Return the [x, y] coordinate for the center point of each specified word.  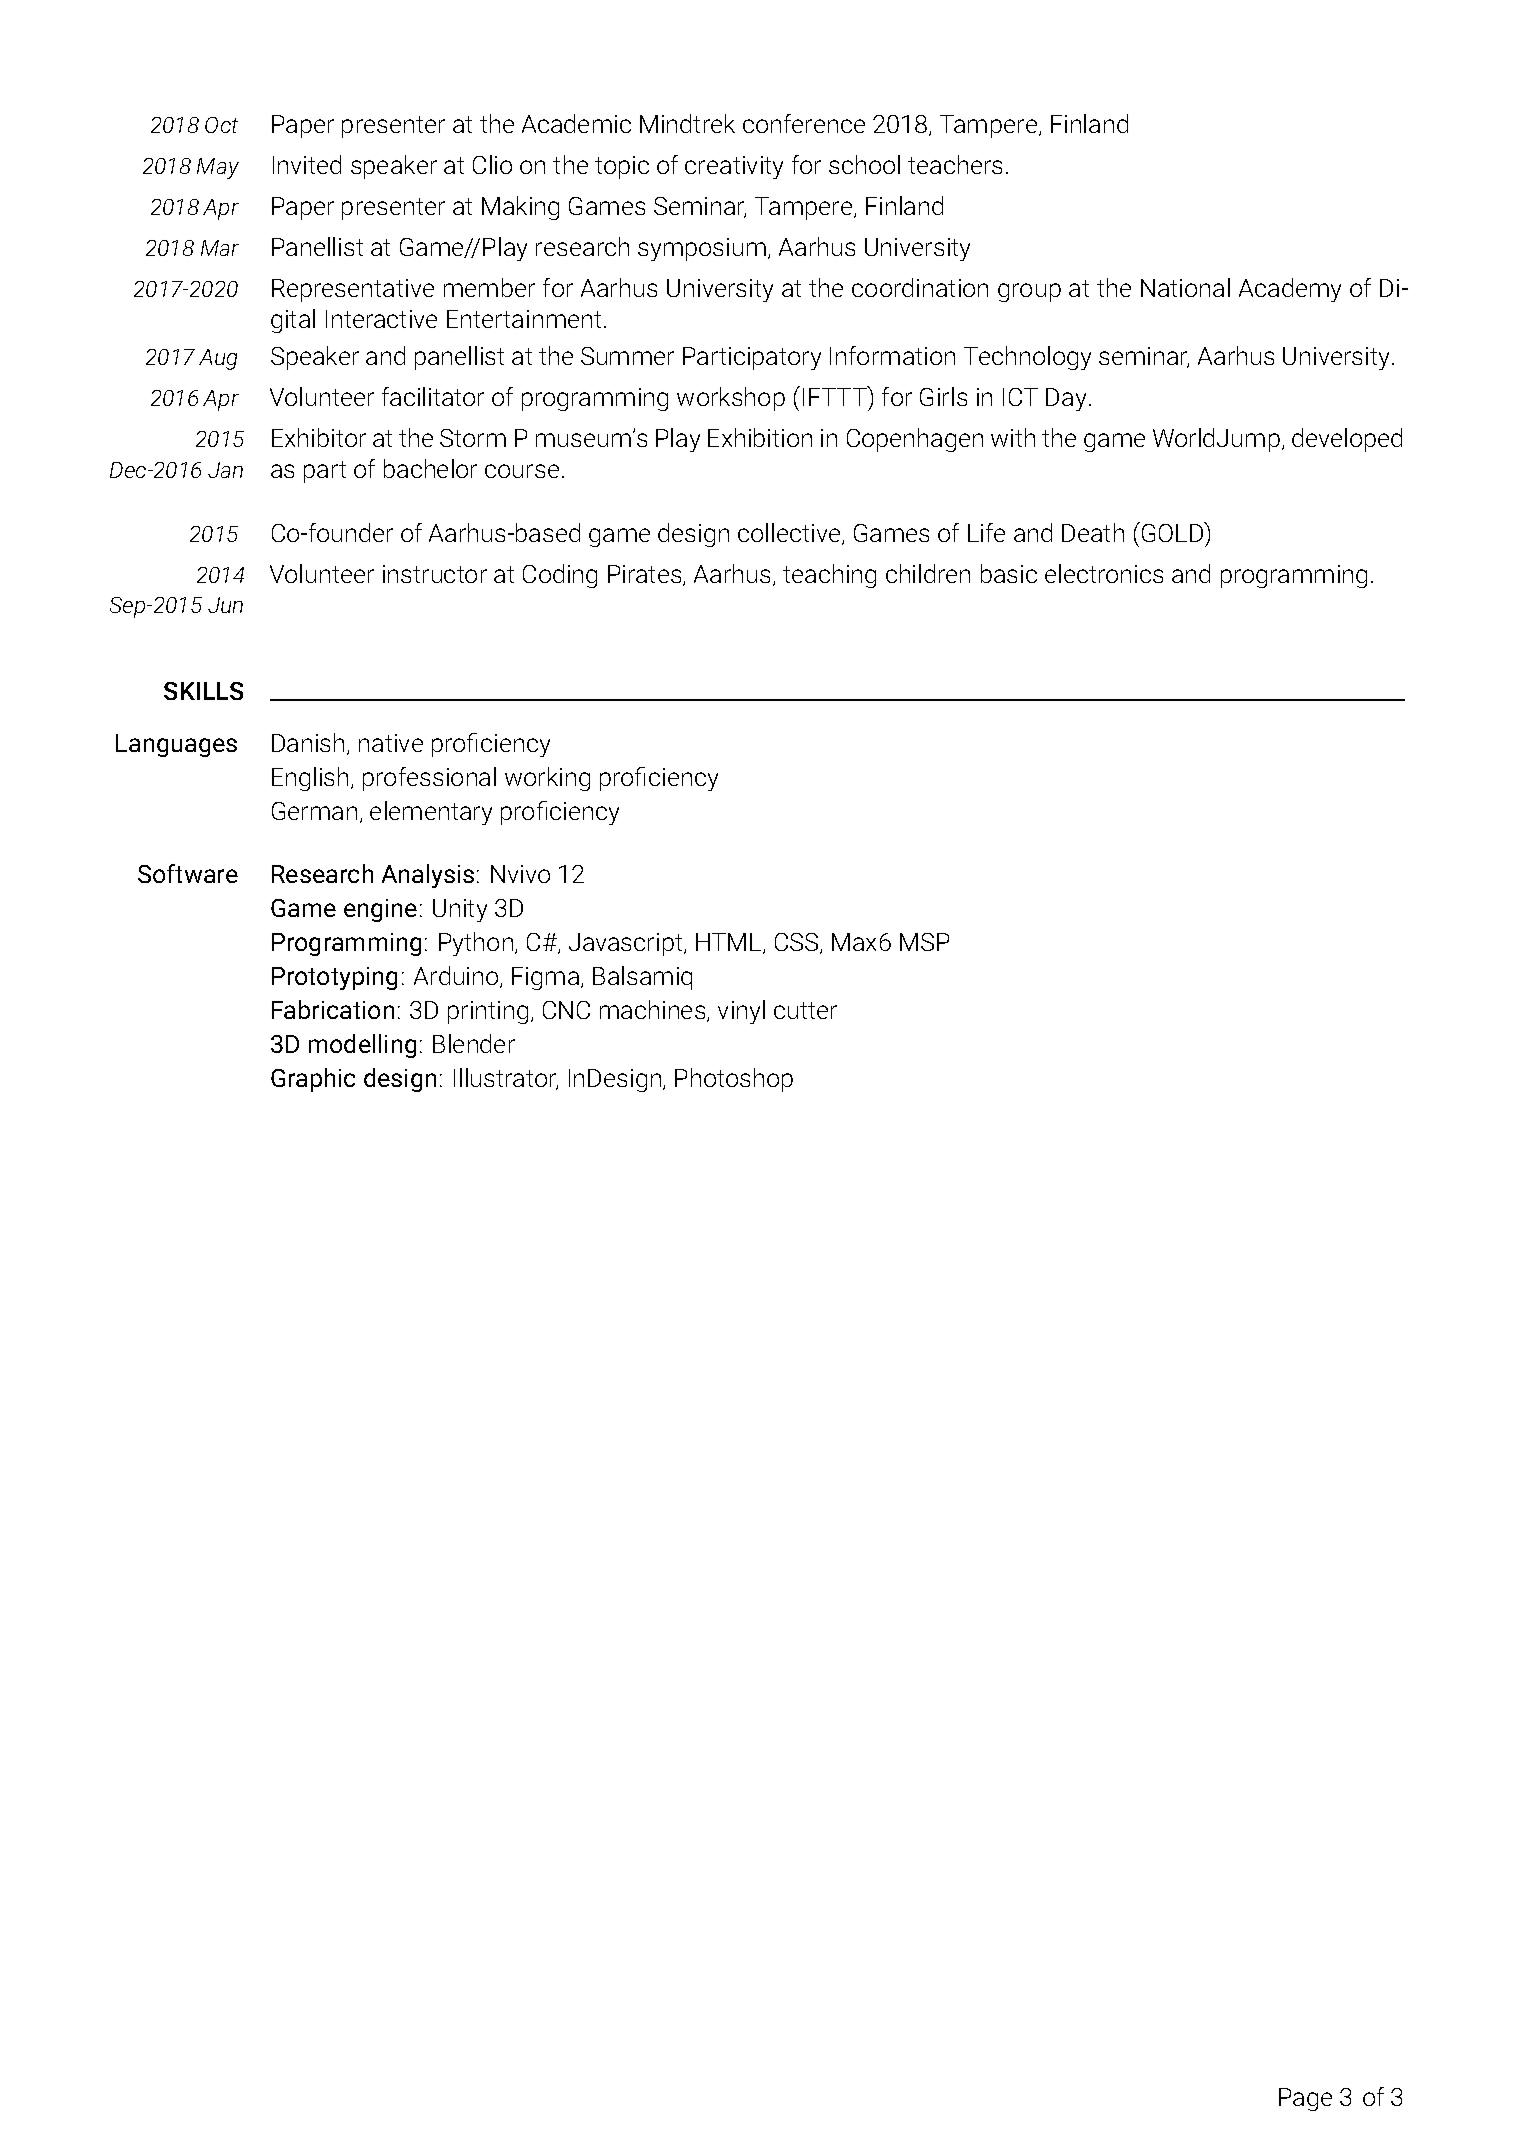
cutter [805, 1010]
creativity [734, 167]
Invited [307, 164]
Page [1305, 2099]
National [1185, 287]
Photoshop [734, 1080]
